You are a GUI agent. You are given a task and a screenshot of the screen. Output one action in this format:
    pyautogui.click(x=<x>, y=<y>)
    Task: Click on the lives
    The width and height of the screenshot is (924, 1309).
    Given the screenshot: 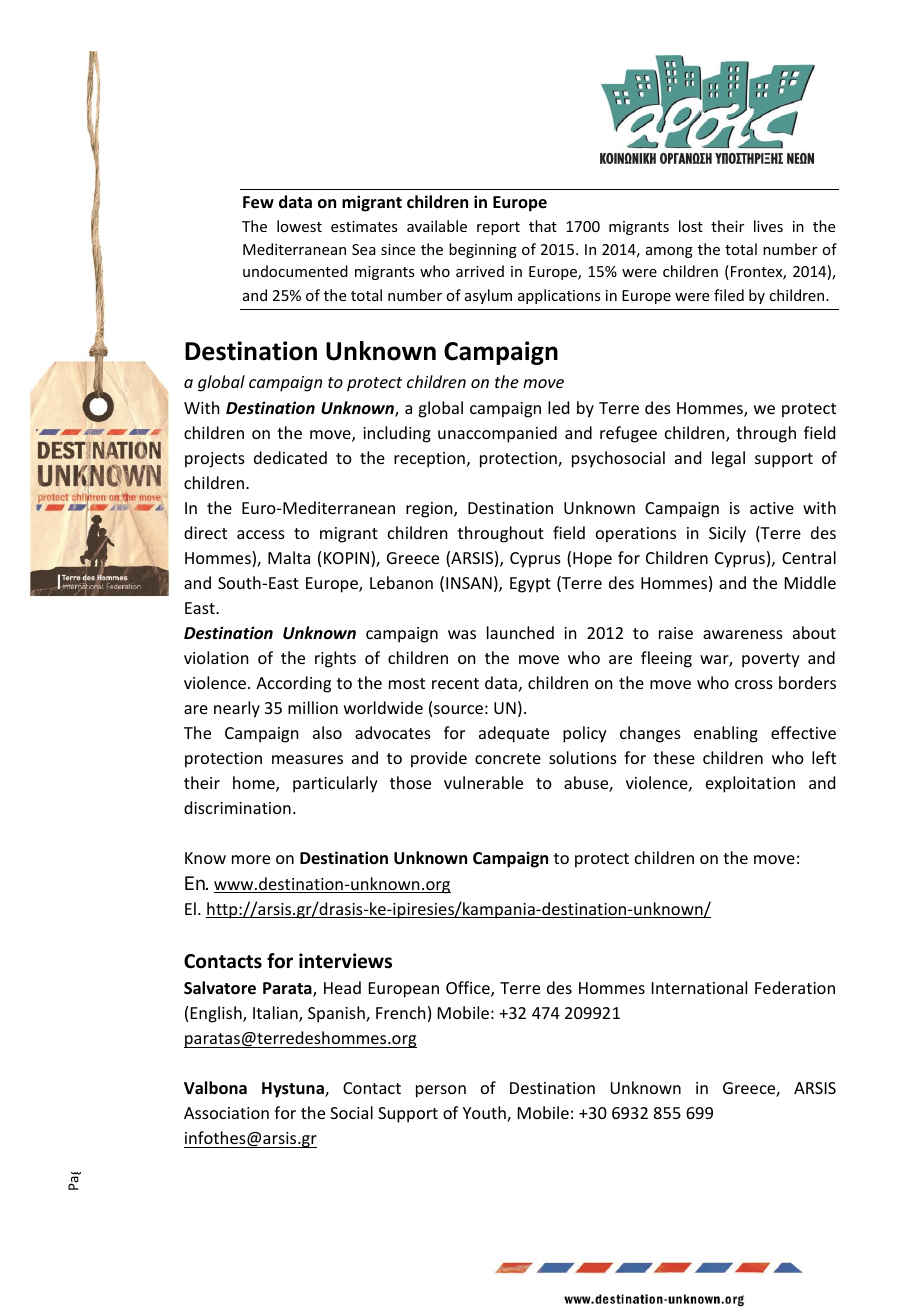 What is the action you would take?
    pyautogui.click(x=768, y=226)
